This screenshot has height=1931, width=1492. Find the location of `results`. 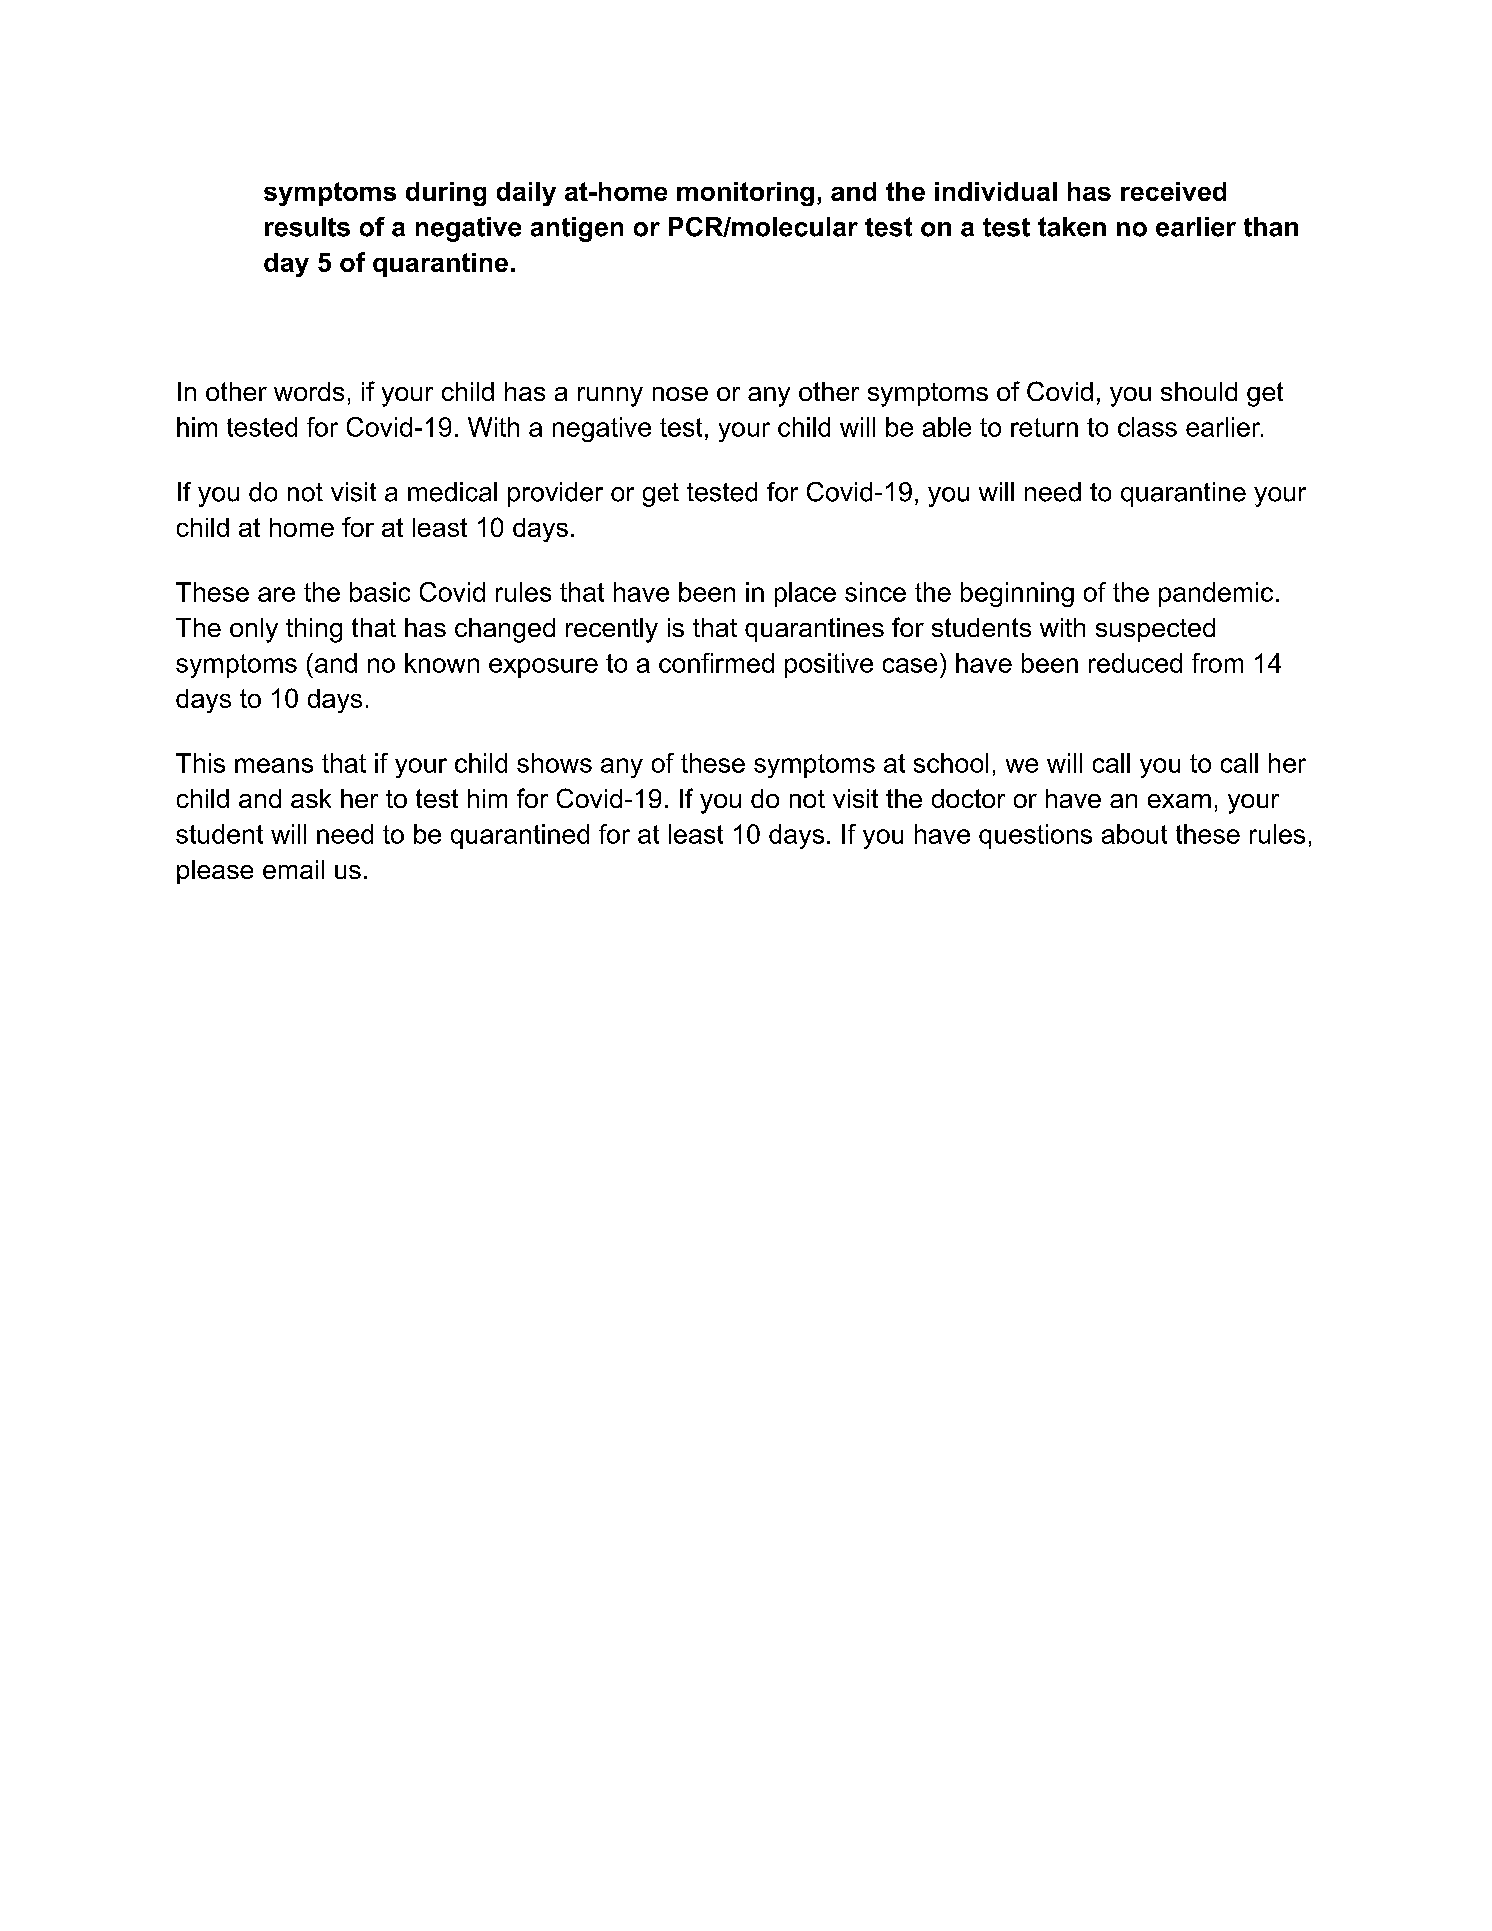

results is located at coordinates (307, 227).
